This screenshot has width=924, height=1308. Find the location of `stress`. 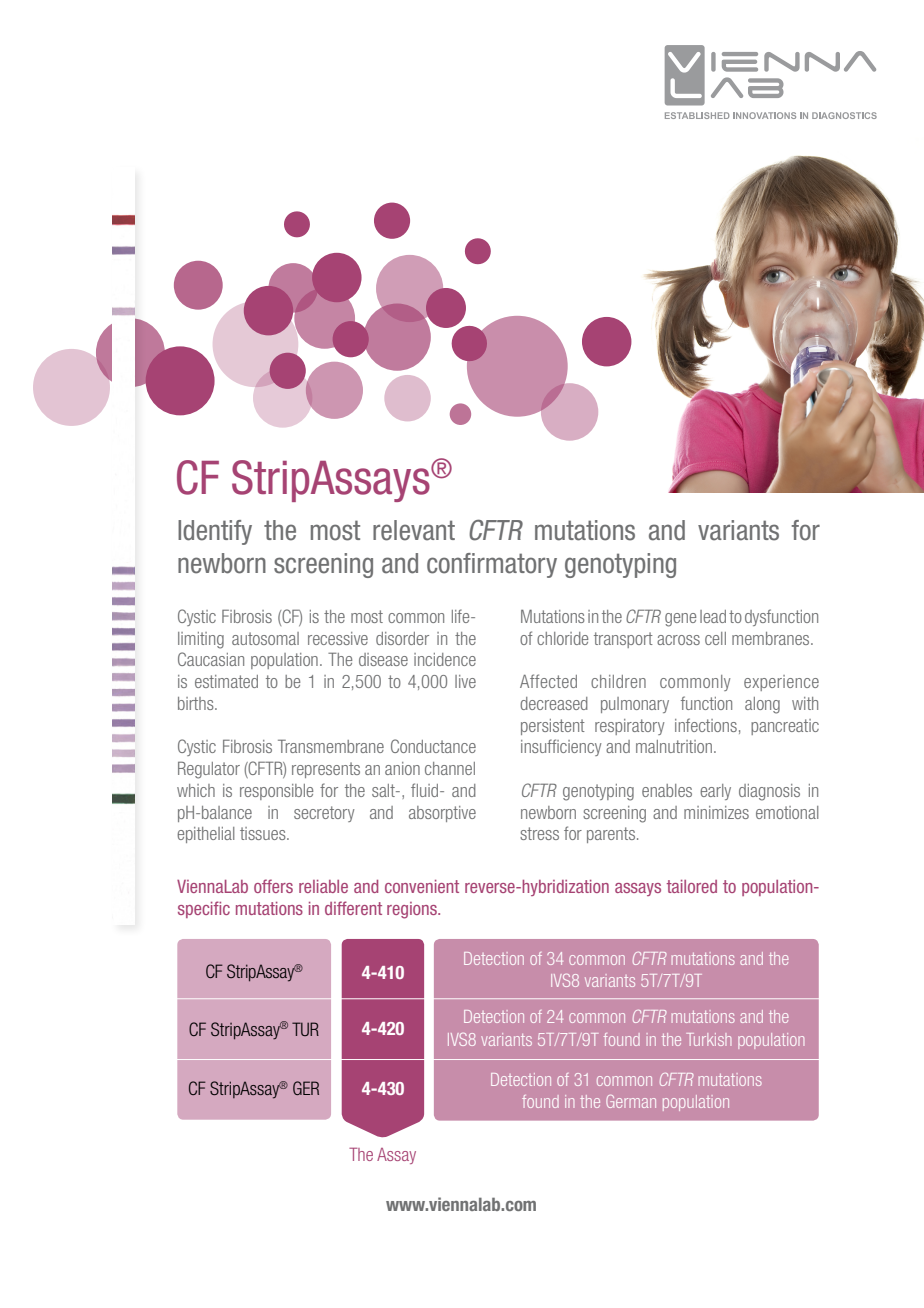

stress is located at coordinates (539, 833).
